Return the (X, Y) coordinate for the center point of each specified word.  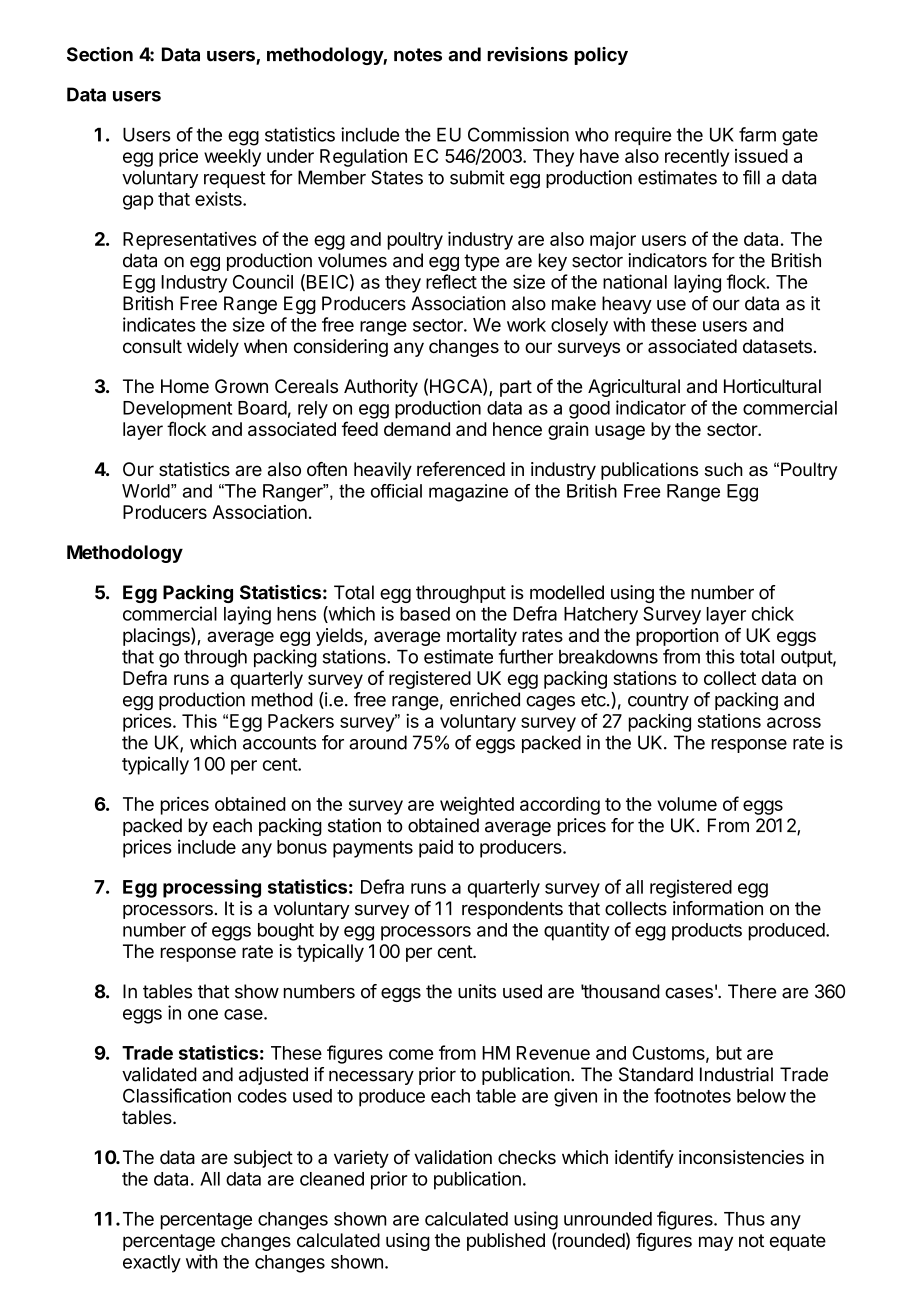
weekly (232, 158)
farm (757, 134)
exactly (152, 1264)
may (716, 1243)
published (506, 1242)
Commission (518, 134)
